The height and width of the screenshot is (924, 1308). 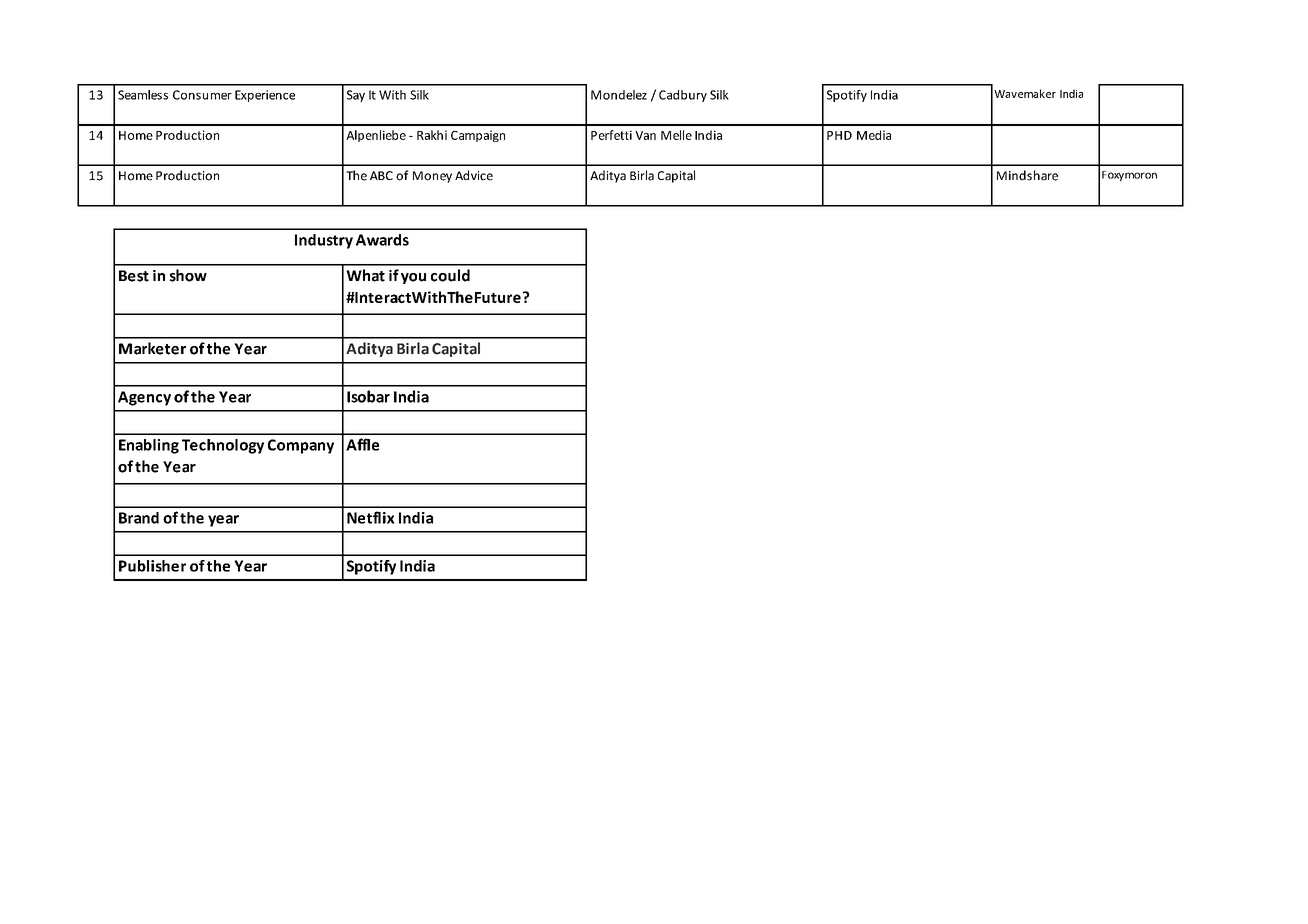 I want to click on Netflix, so click(x=371, y=517).
